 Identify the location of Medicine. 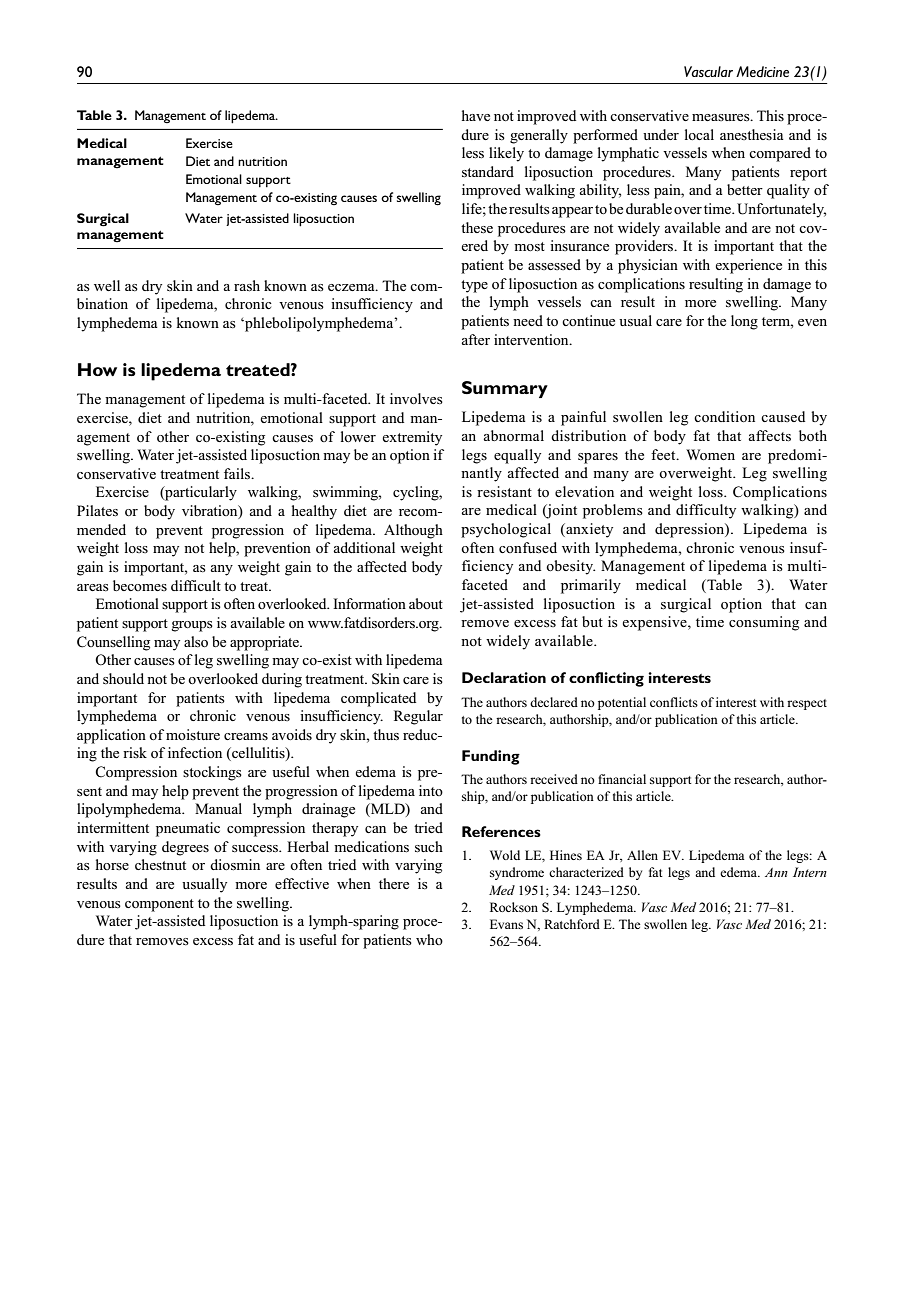
(762, 72).
